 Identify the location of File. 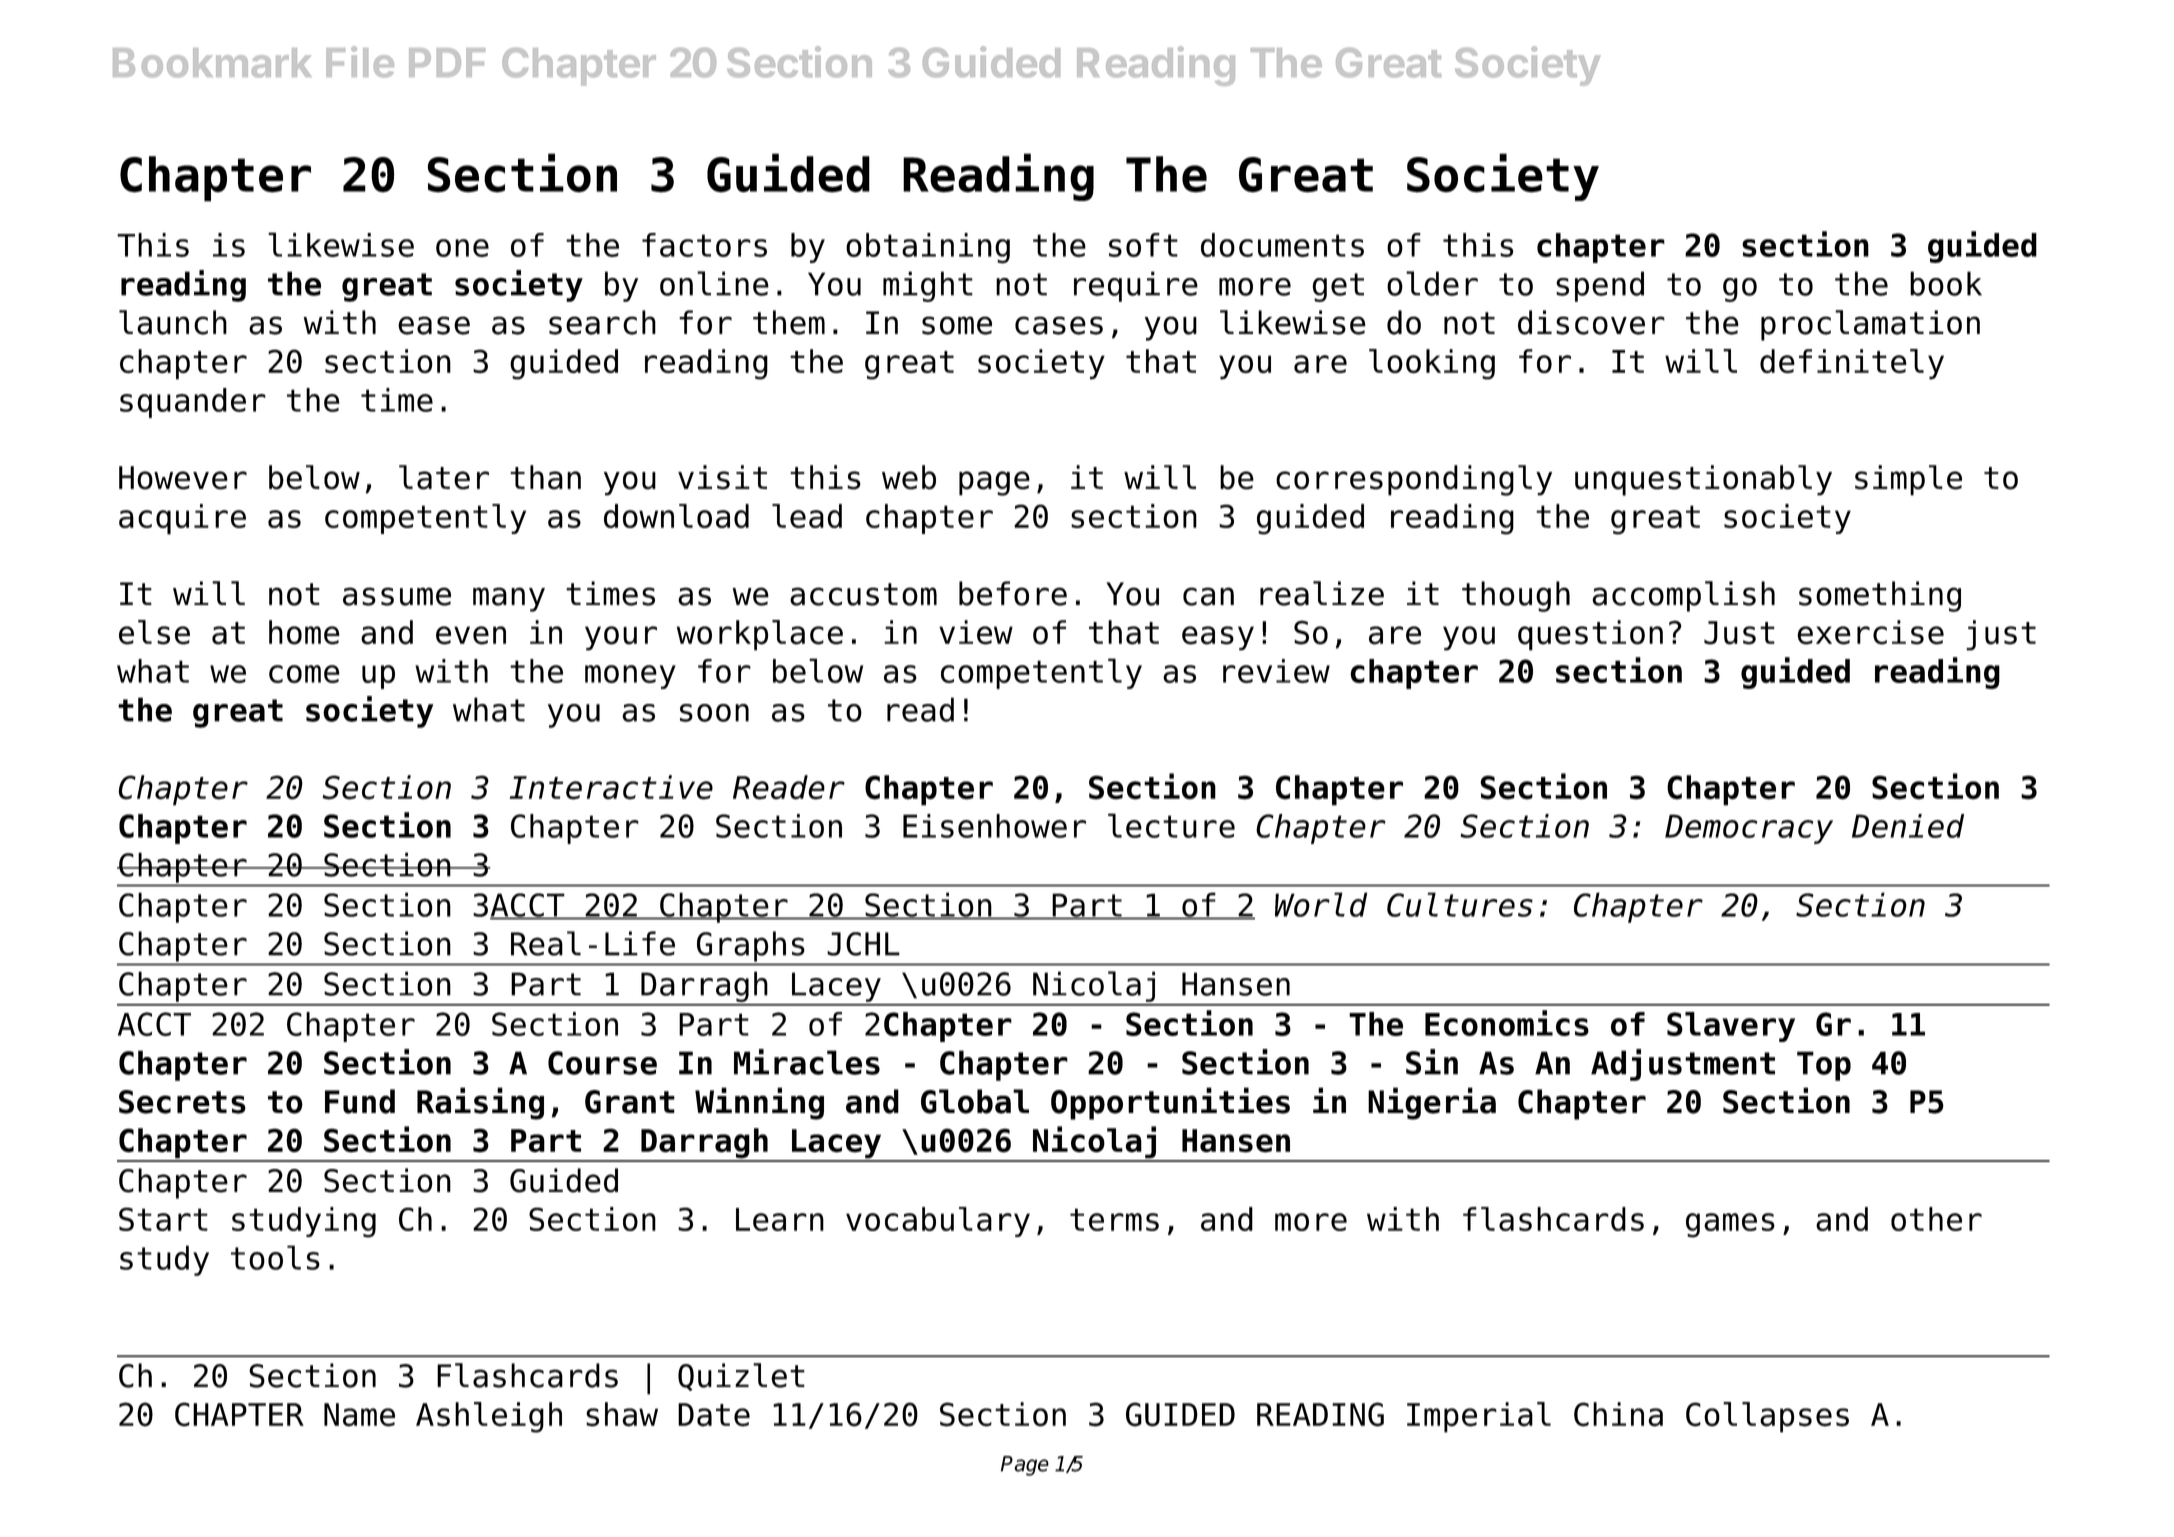
(360, 62).
